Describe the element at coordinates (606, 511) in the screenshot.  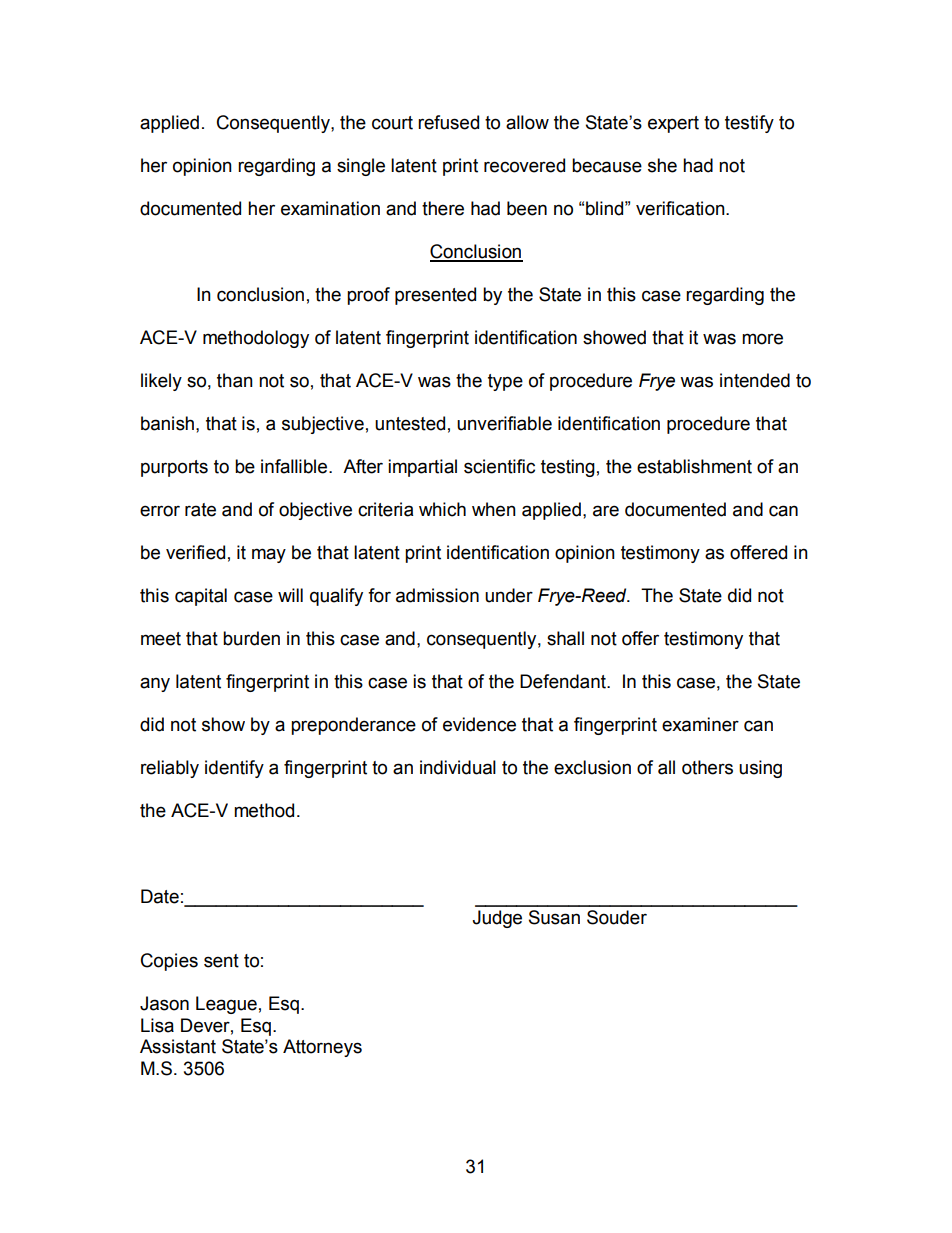
I see `are` at that location.
